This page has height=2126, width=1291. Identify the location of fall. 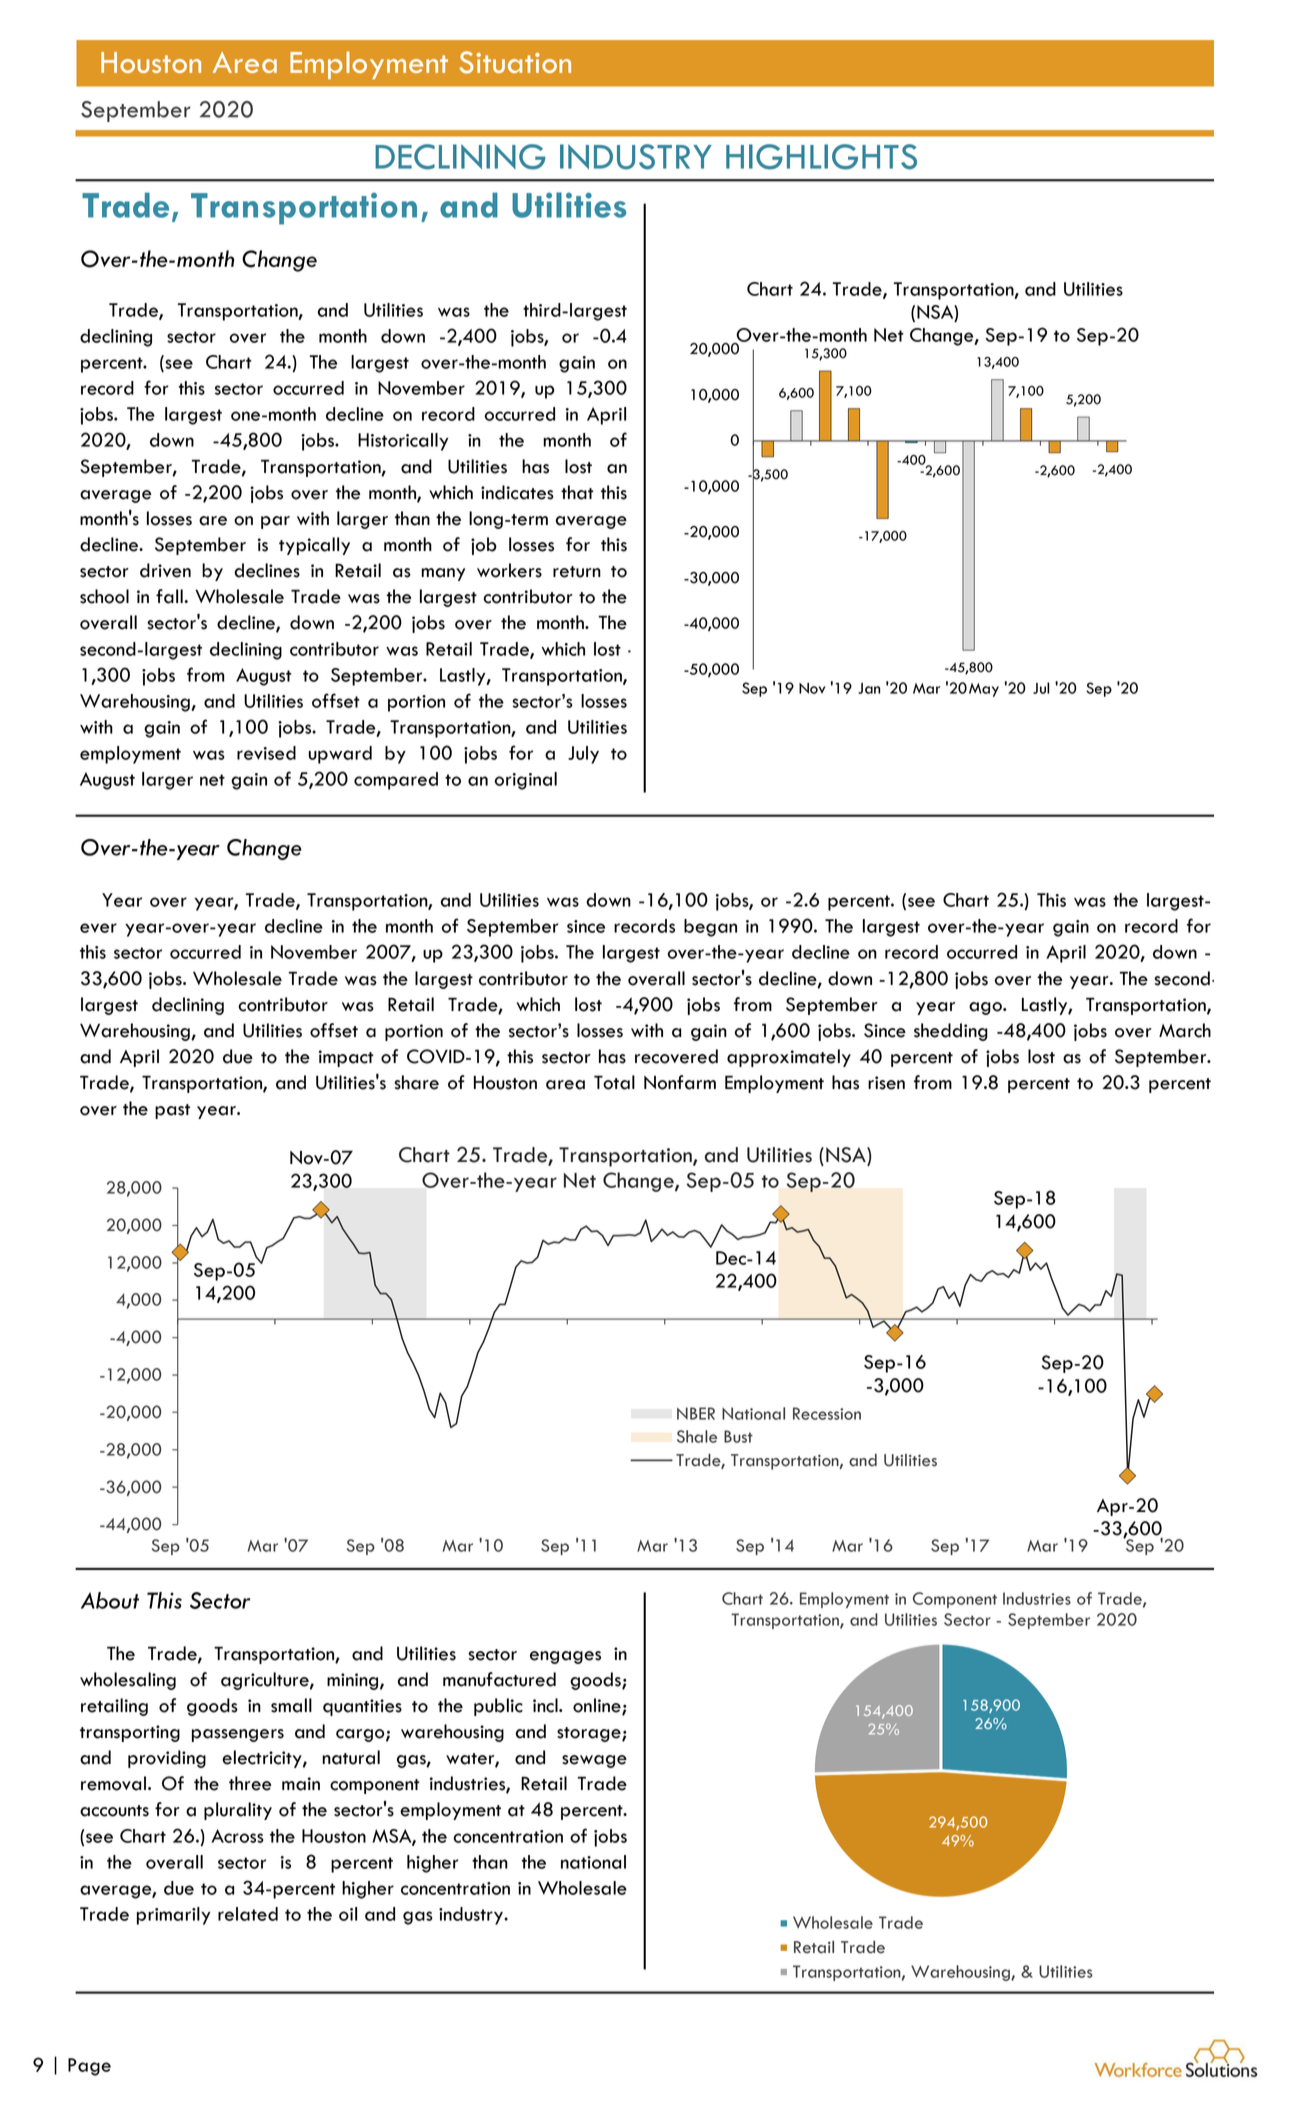
(169, 596).
